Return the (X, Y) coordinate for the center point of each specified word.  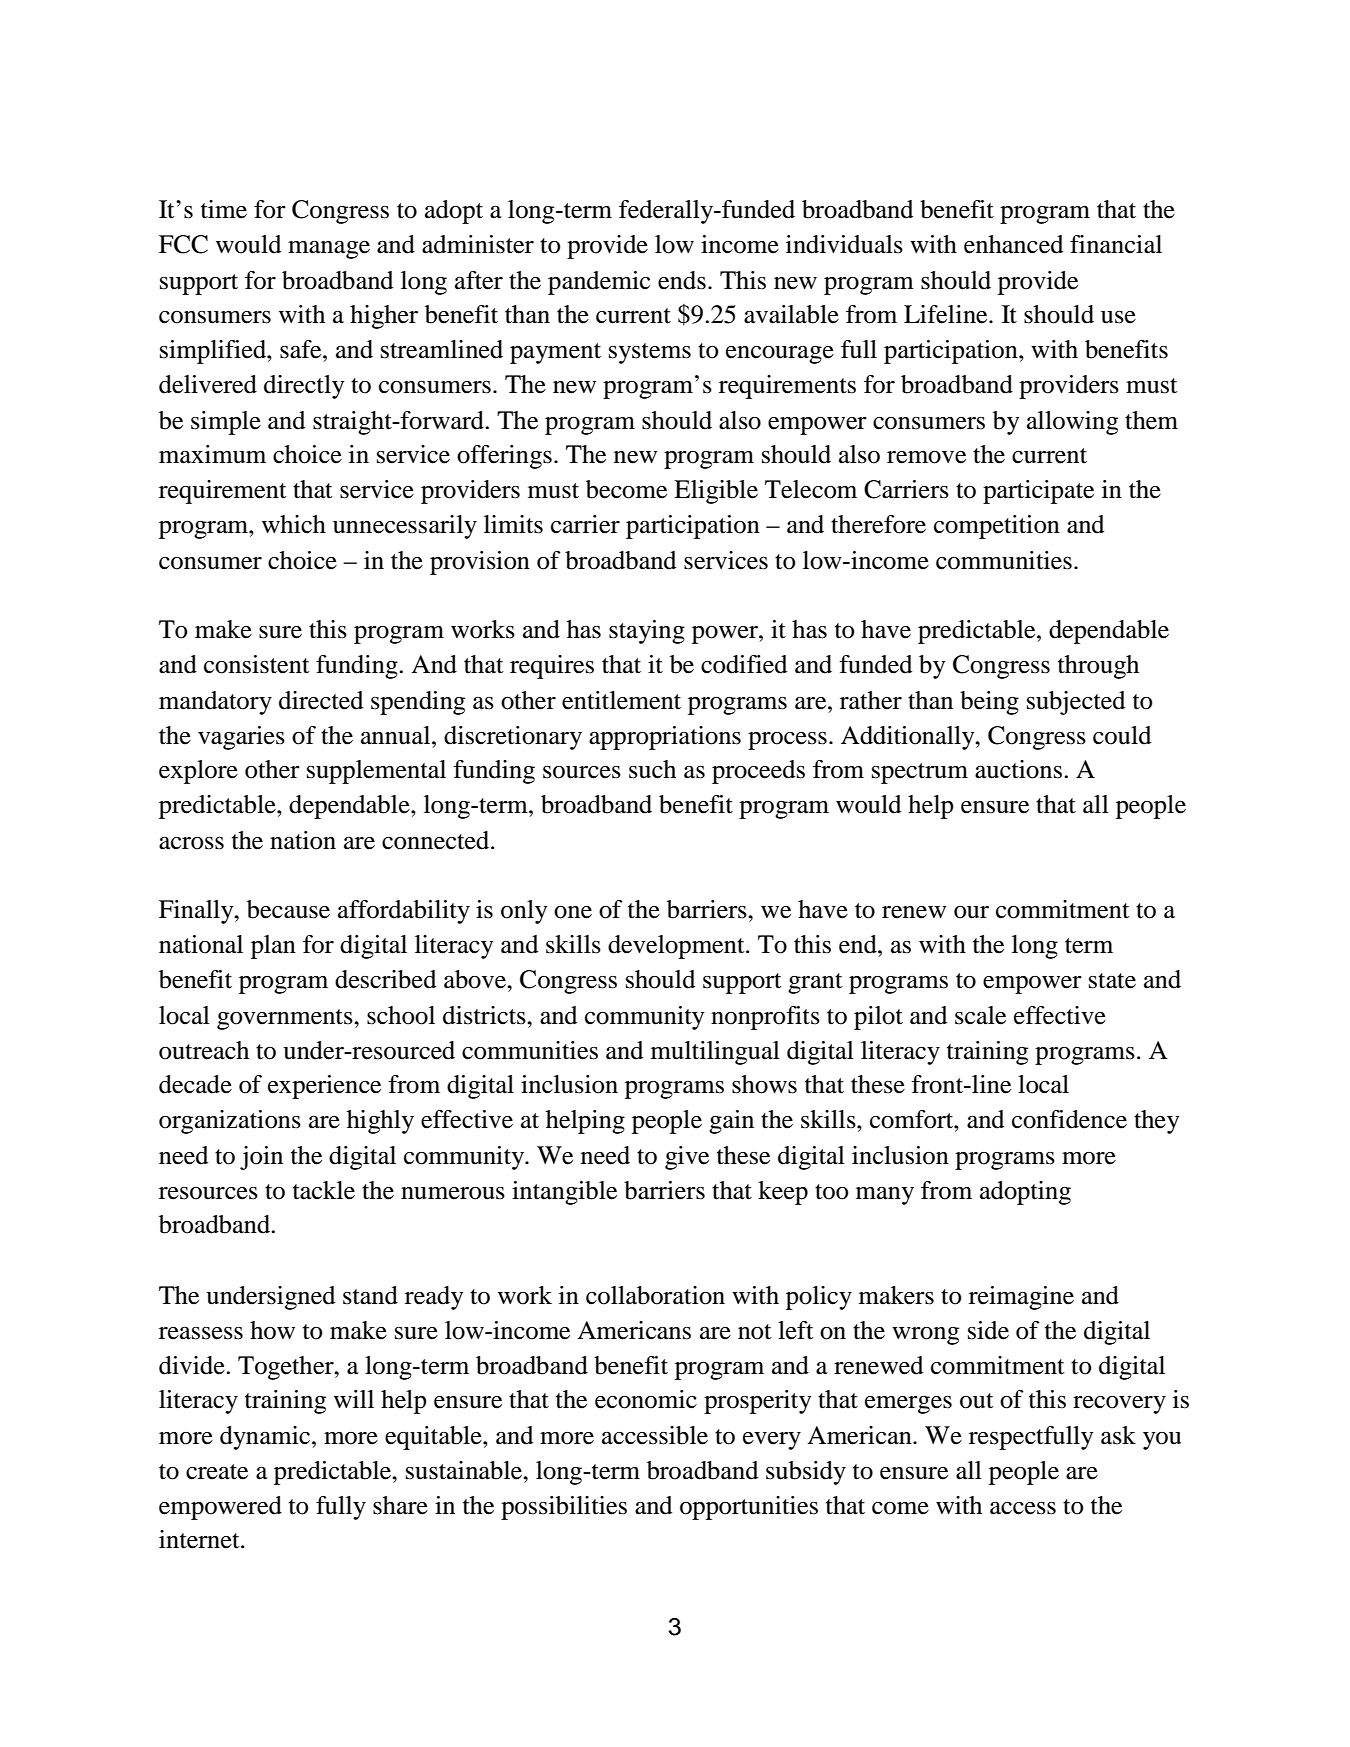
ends (682, 280)
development (677, 947)
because (288, 909)
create (217, 1472)
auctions (1018, 769)
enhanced (1014, 244)
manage (329, 250)
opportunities (749, 1508)
